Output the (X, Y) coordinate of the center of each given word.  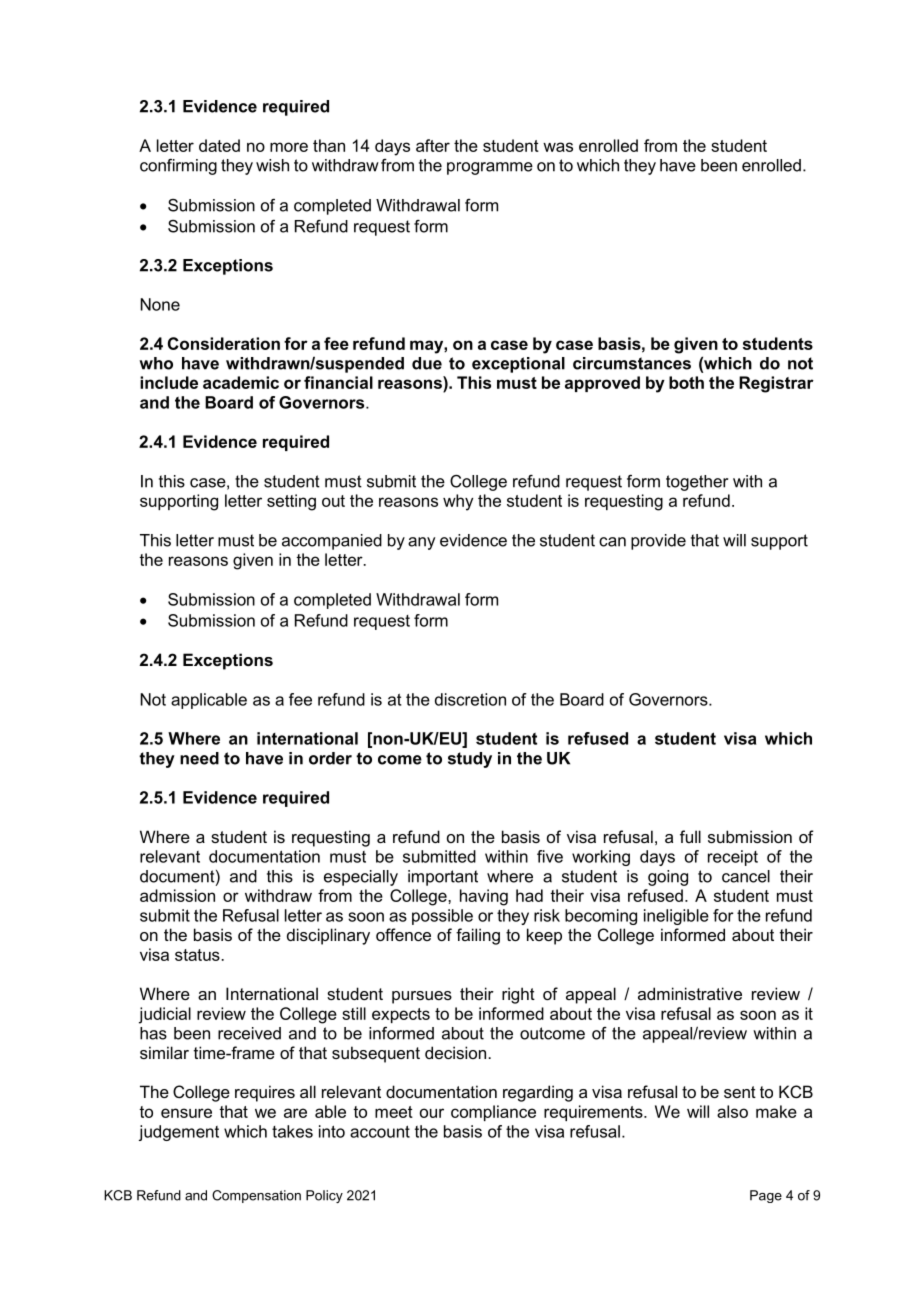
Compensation (256, 1196)
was (558, 147)
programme (490, 168)
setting (291, 502)
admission (177, 895)
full (690, 836)
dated (219, 145)
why (458, 502)
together (697, 483)
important (443, 878)
